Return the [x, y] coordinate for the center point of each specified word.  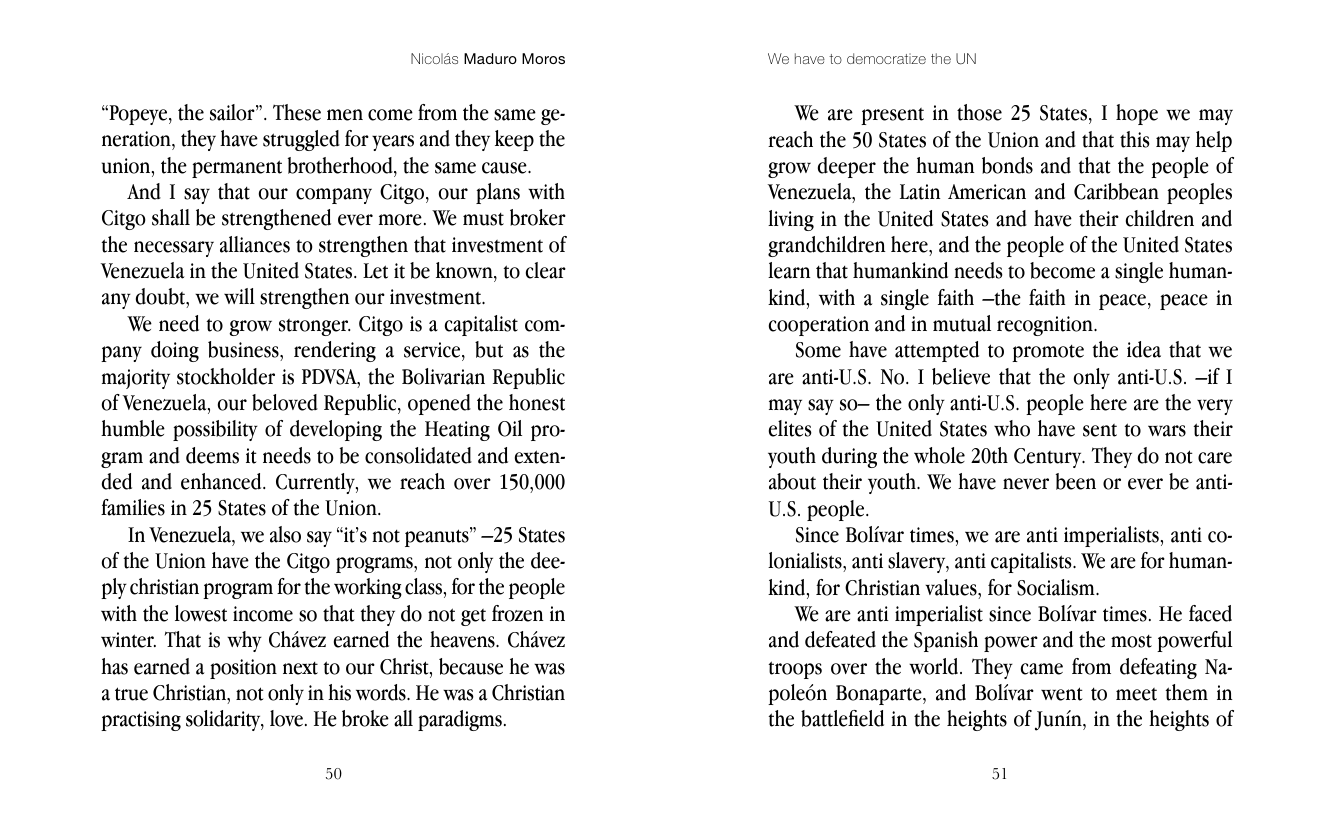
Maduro [490, 58]
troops [795, 670]
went [1062, 694]
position [243, 669]
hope [1137, 114]
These [297, 112]
